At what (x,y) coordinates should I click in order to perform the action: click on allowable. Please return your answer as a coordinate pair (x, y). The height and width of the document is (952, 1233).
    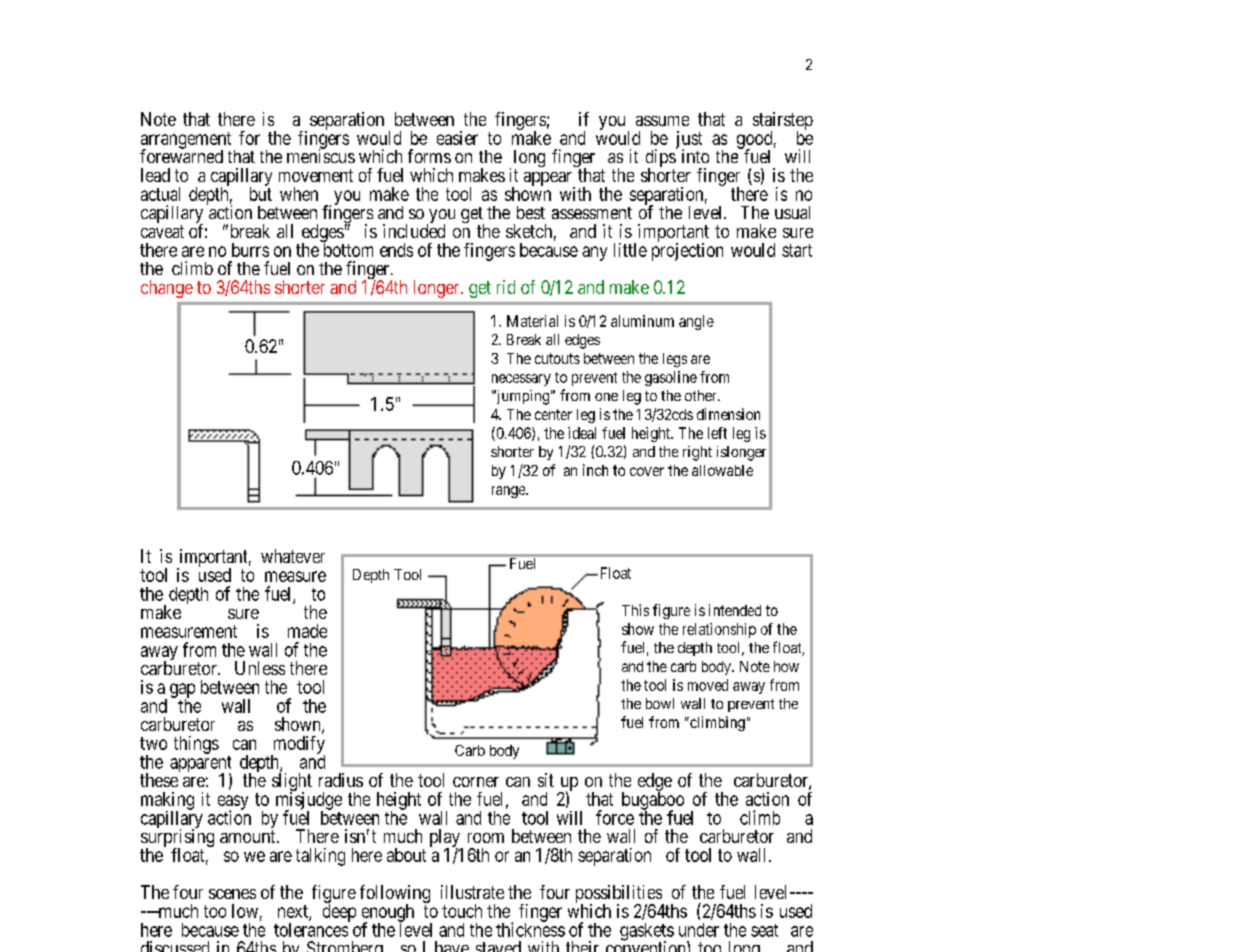
    Looking at the image, I should click on (722, 470).
